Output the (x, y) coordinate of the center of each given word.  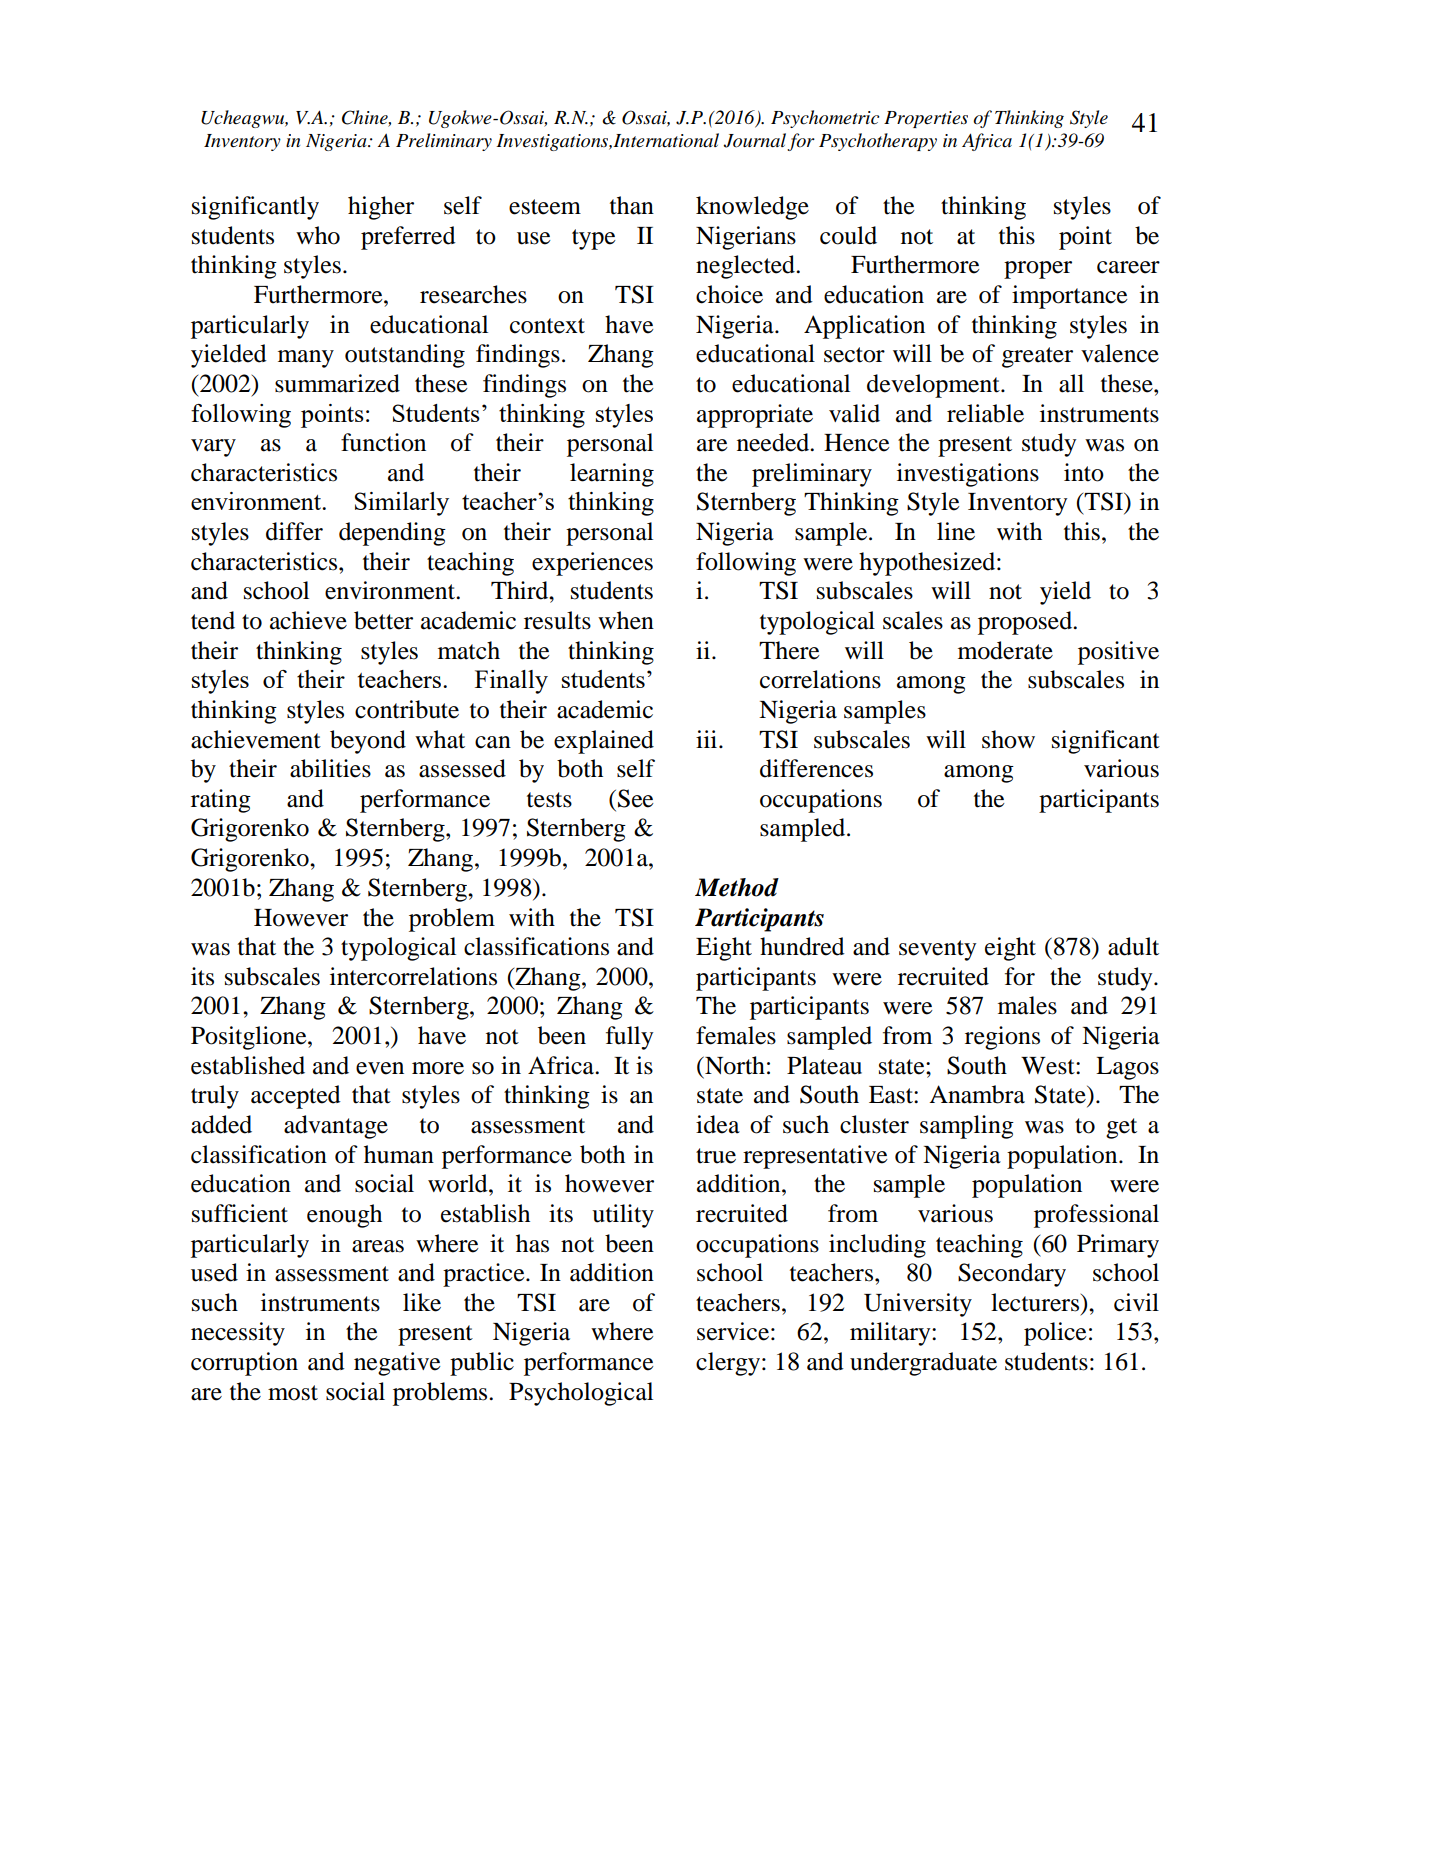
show (1008, 739)
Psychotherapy (878, 142)
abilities (330, 768)
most (293, 1393)
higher (381, 208)
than (632, 205)
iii (708, 739)
